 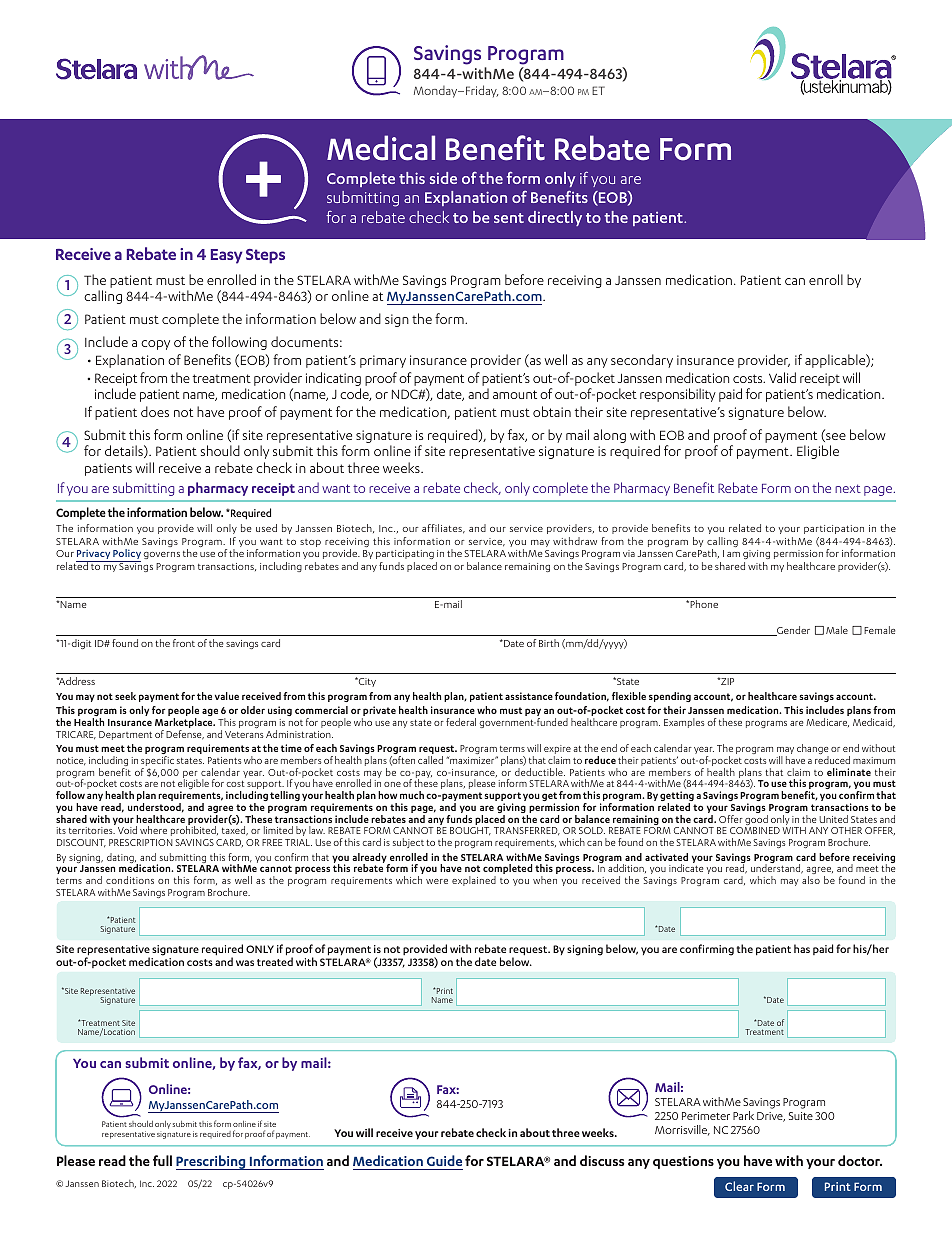 I want to click on directly, so click(x=555, y=218).
